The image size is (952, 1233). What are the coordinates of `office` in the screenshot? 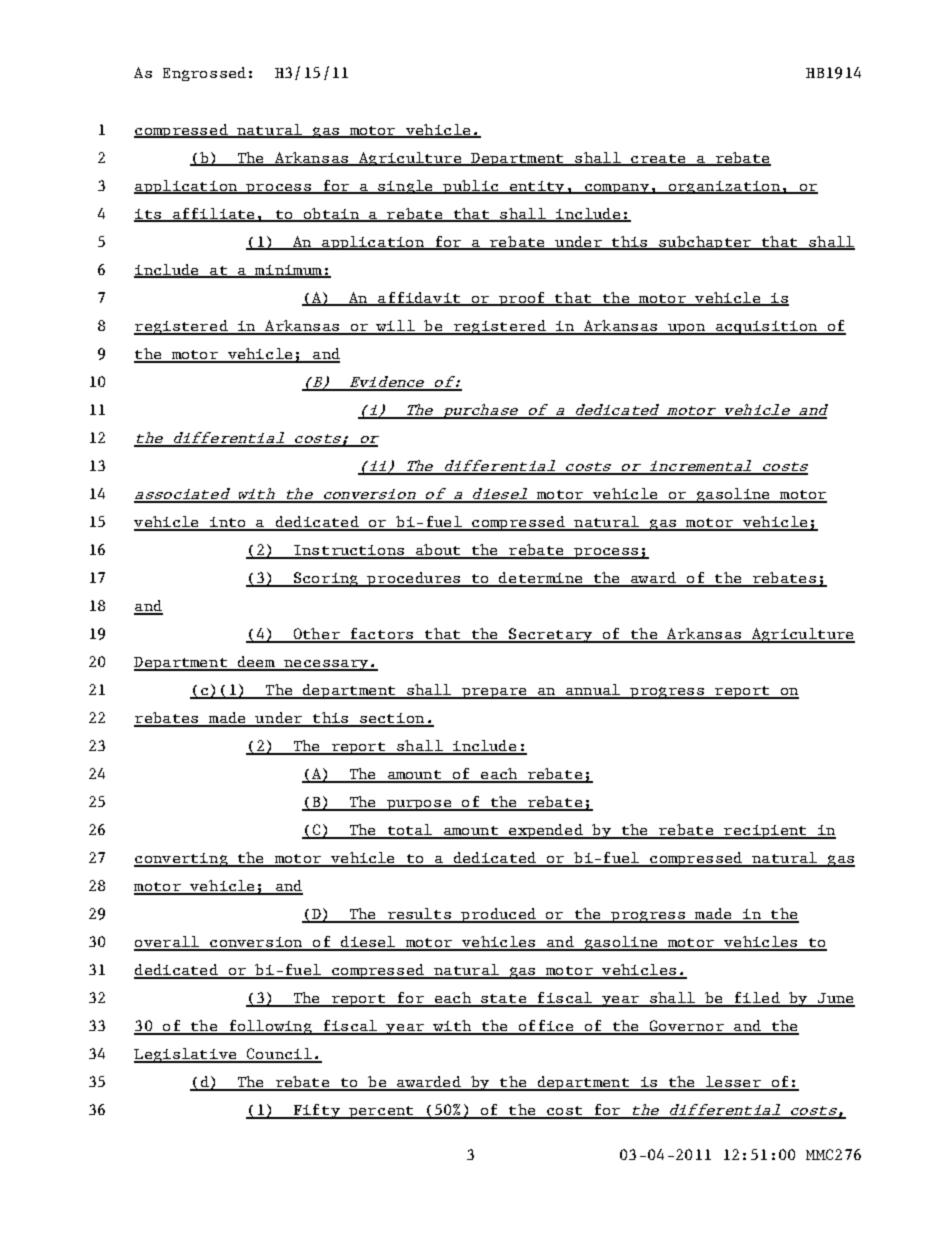 It's located at (546, 1027).
